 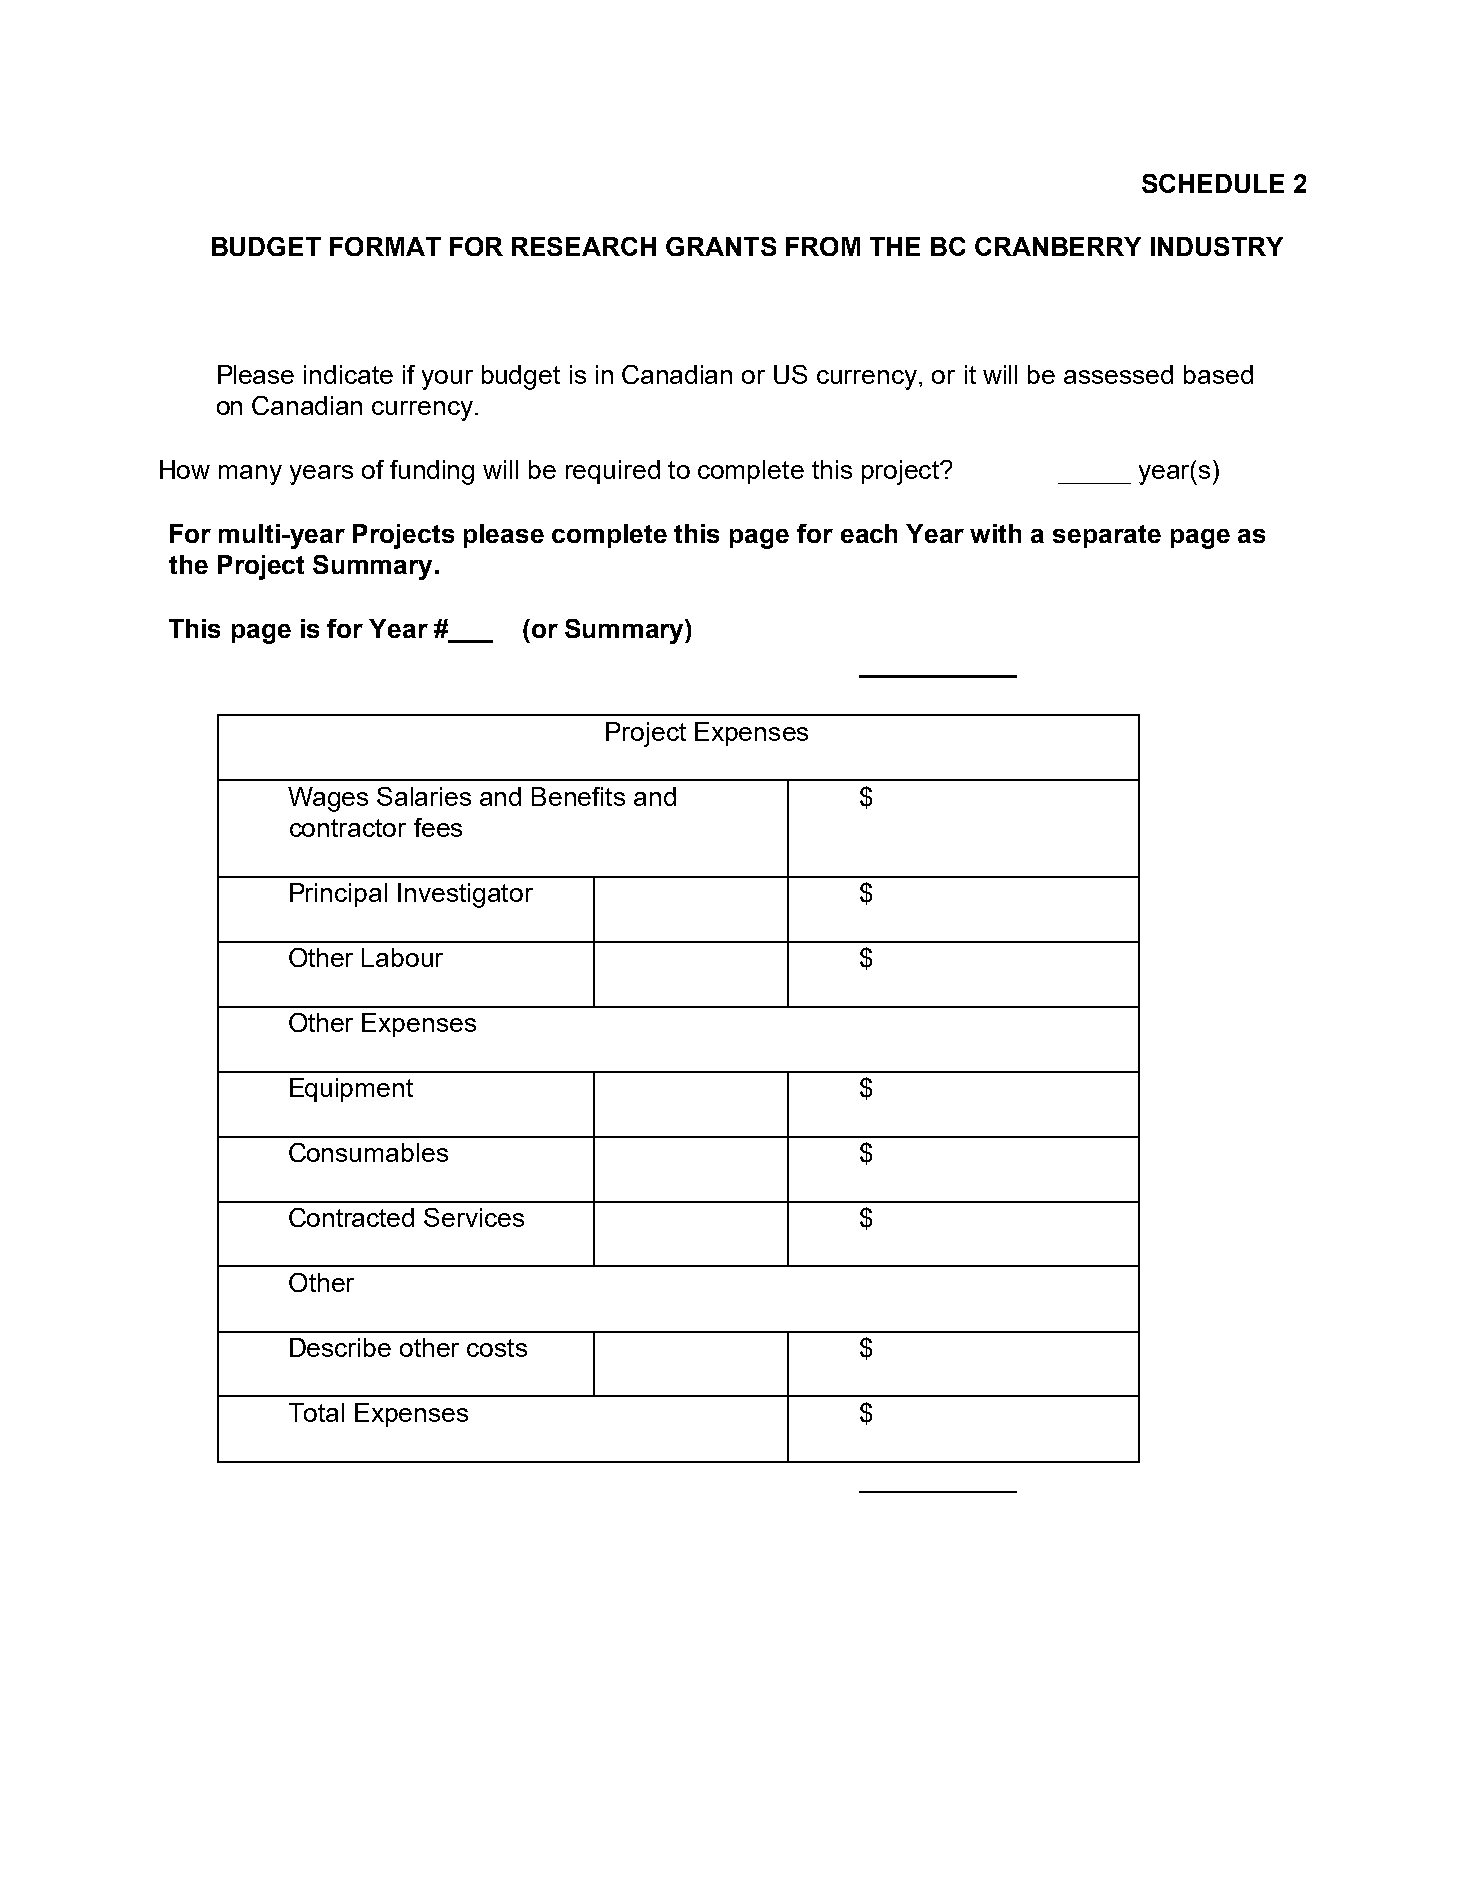 What do you see at coordinates (1058, 246) in the document?
I see `CRANBERRY` at bounding box center [1058, 246].
